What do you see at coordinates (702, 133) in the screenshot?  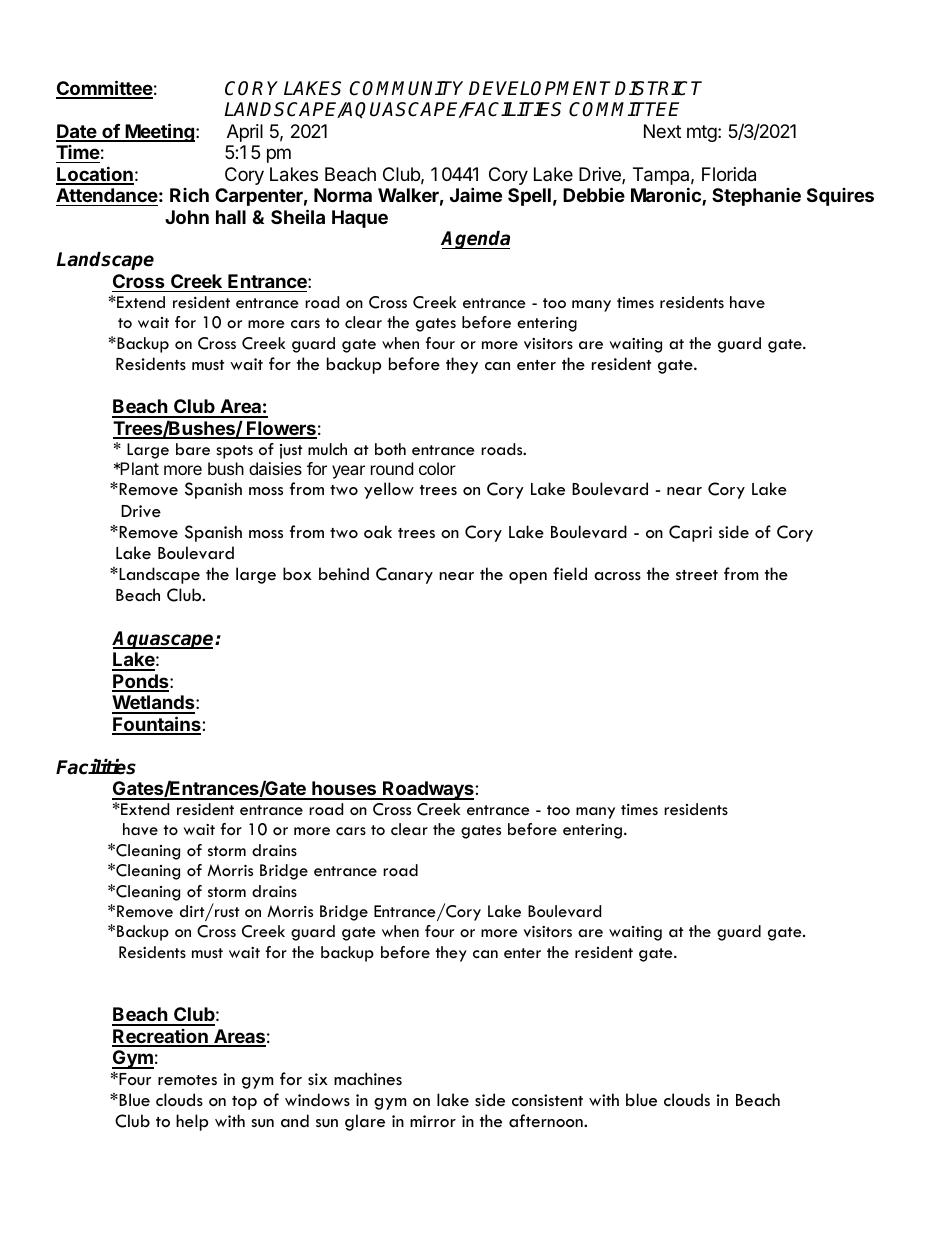 I see `mtg` at bounding box center [702, 133].
